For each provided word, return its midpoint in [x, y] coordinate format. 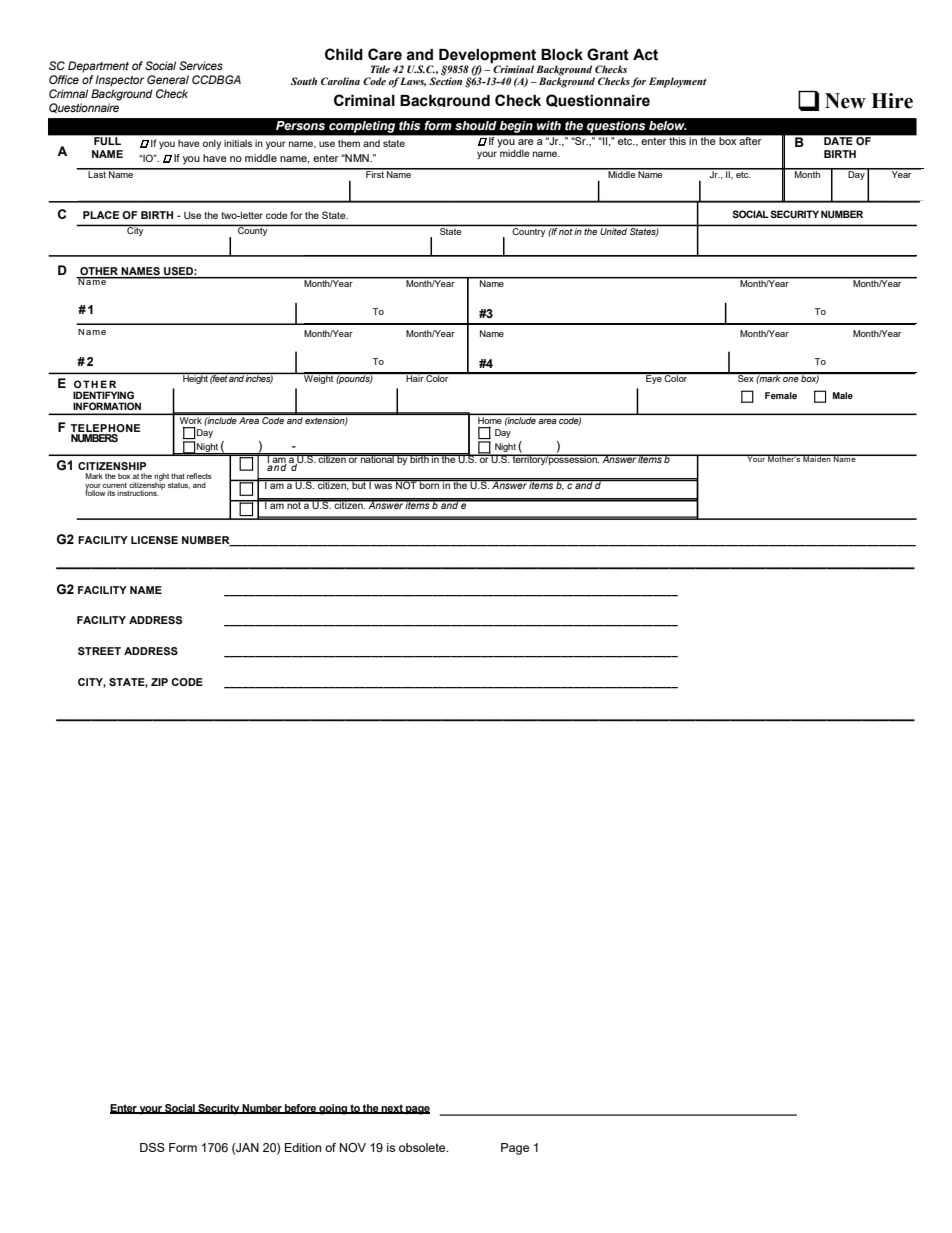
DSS [152, 1147]
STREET [99, 651]
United [613, 231]
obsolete [423, 1147]
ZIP [159, 682]
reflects [199, 476]
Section [445, 81]
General [168, 79]
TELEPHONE [105, 429]
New [845, 101]
